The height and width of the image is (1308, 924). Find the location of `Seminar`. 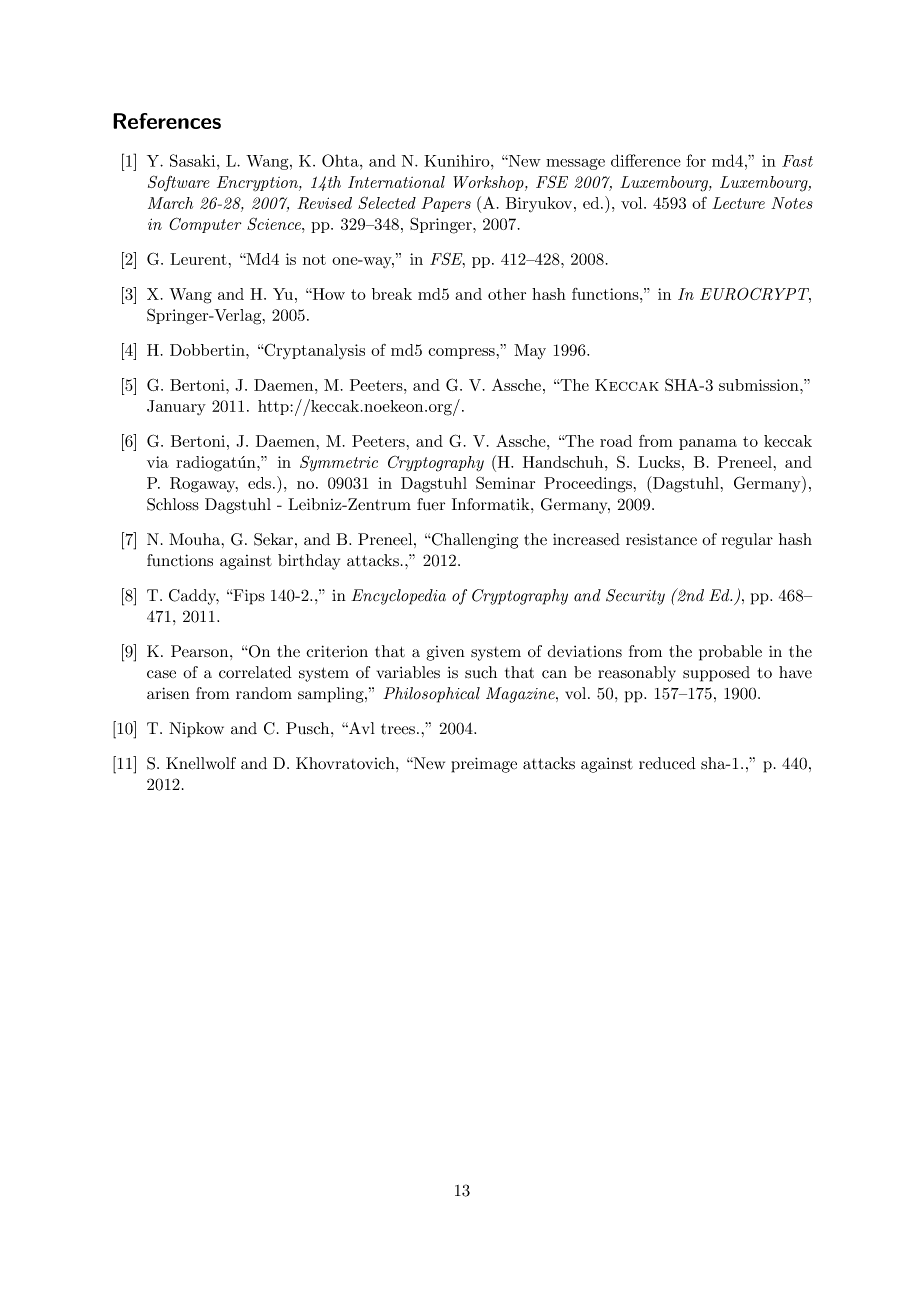

Seminar is located at coordinates (505, 482).
